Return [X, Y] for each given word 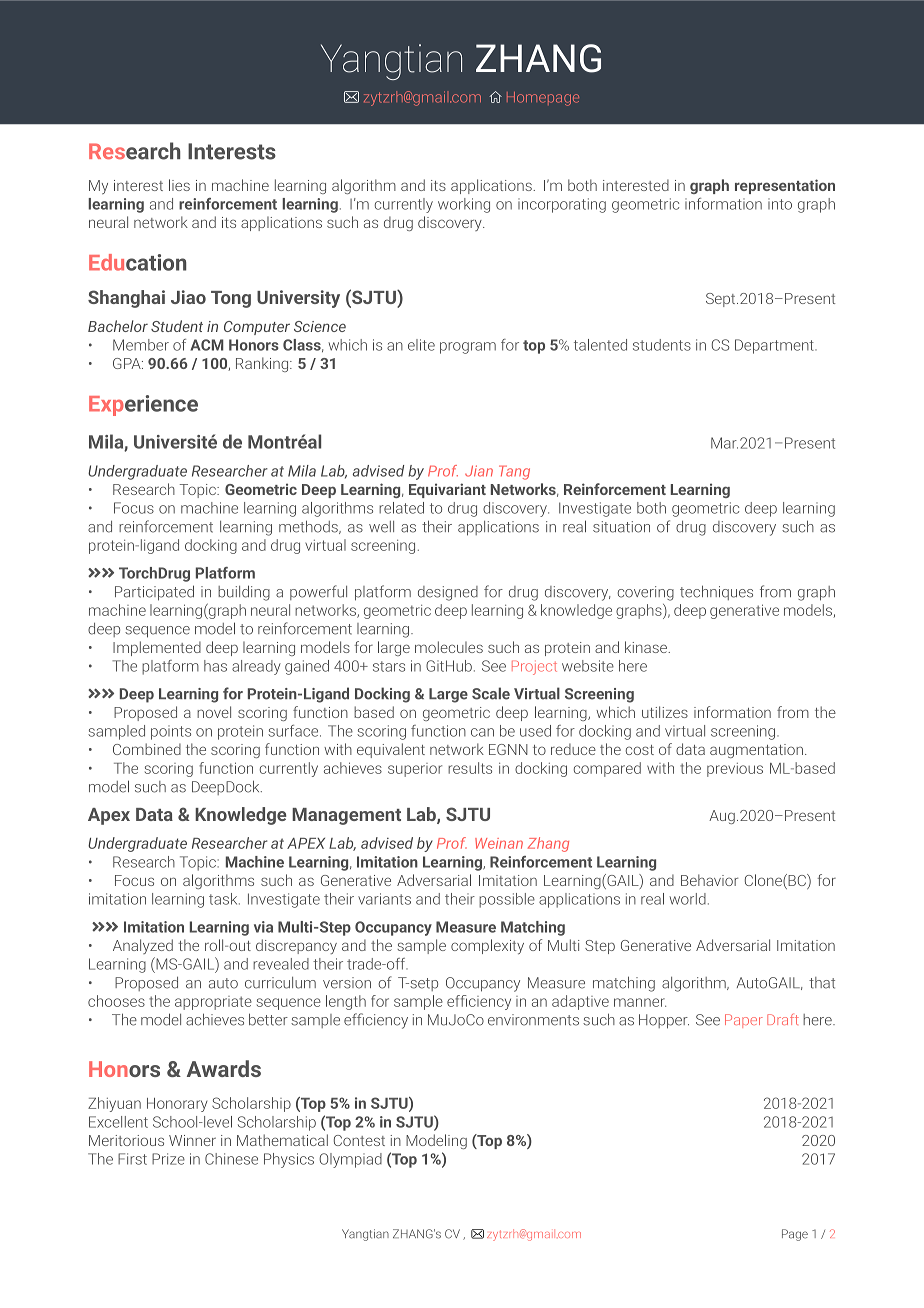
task [224, 899]
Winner [192, 1140]
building [244, 593]
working [464, 205]
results [470, 768]
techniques [716, 592]
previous [735, 770]
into [780, 204]
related [401, 508]
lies [179, 185]
